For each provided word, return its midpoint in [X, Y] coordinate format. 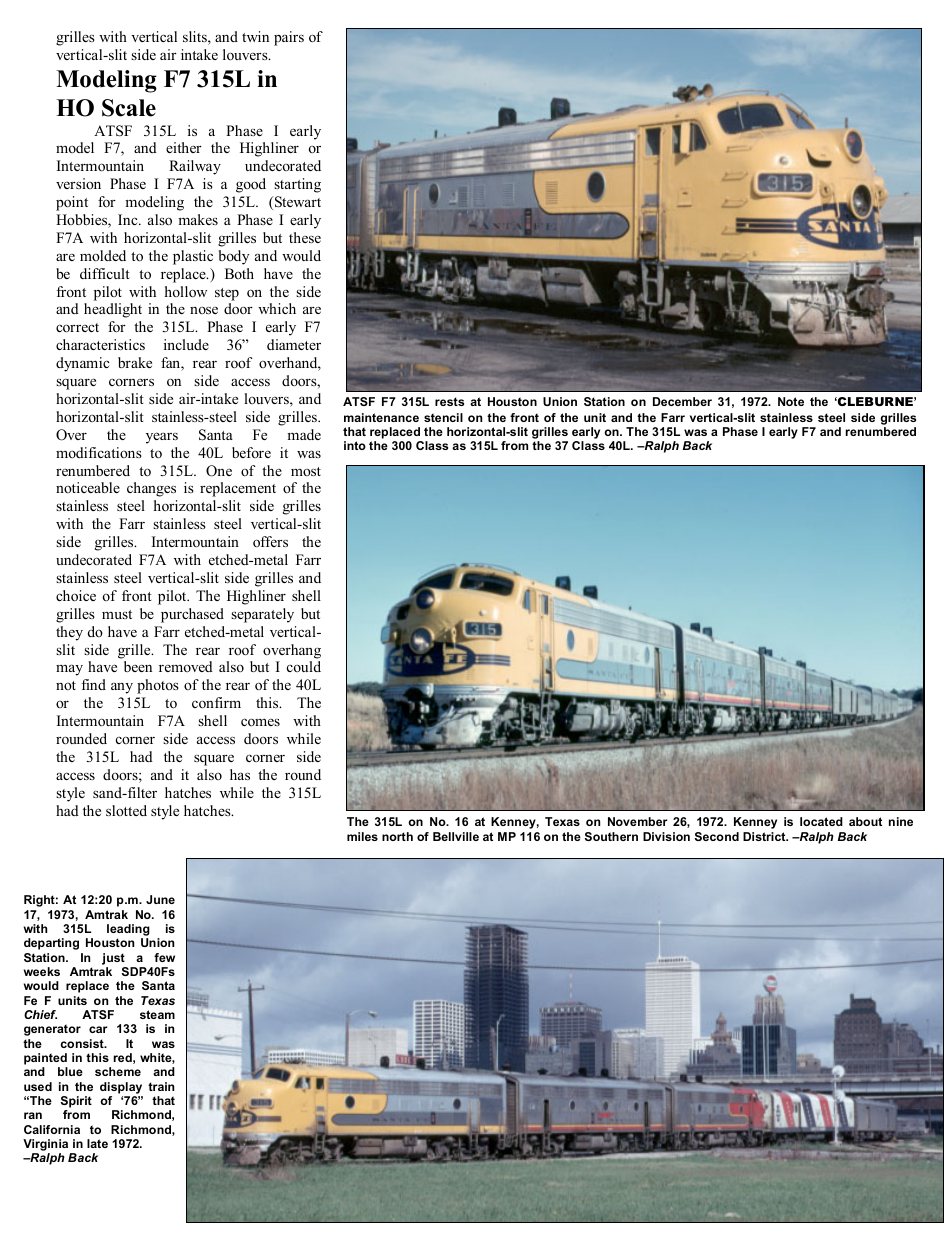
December [682, 401]
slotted [126, 810]
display [121, 1088]
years [162, 438]
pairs [289, 38]
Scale [129, 108]
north [397, 836]
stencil [443, 417]
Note [791, 401]
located [821, 821]
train [161, 1086]
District [765, 836]
